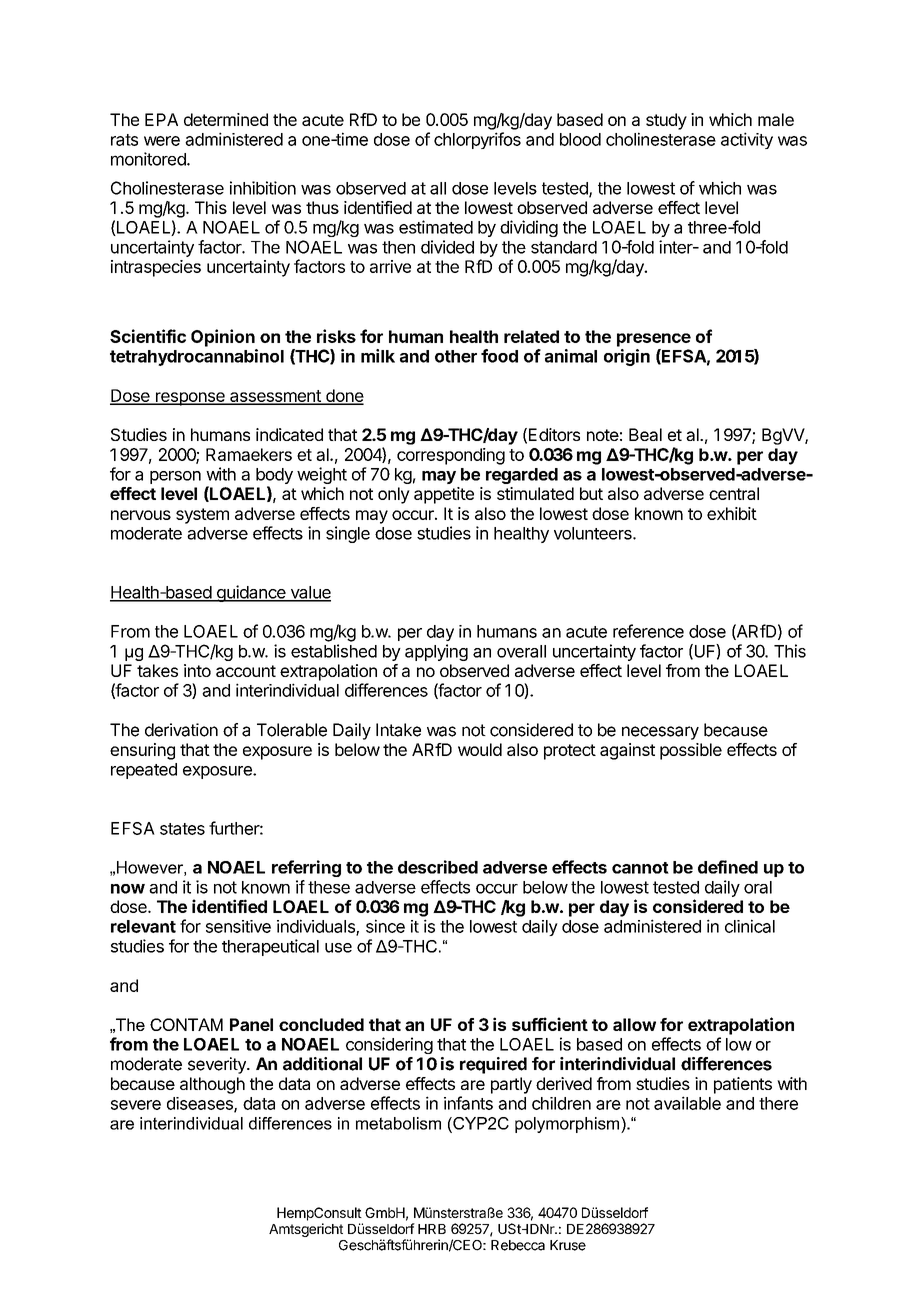 This page has height=1308, width=924. I want to click on would, so click(480, 749).
